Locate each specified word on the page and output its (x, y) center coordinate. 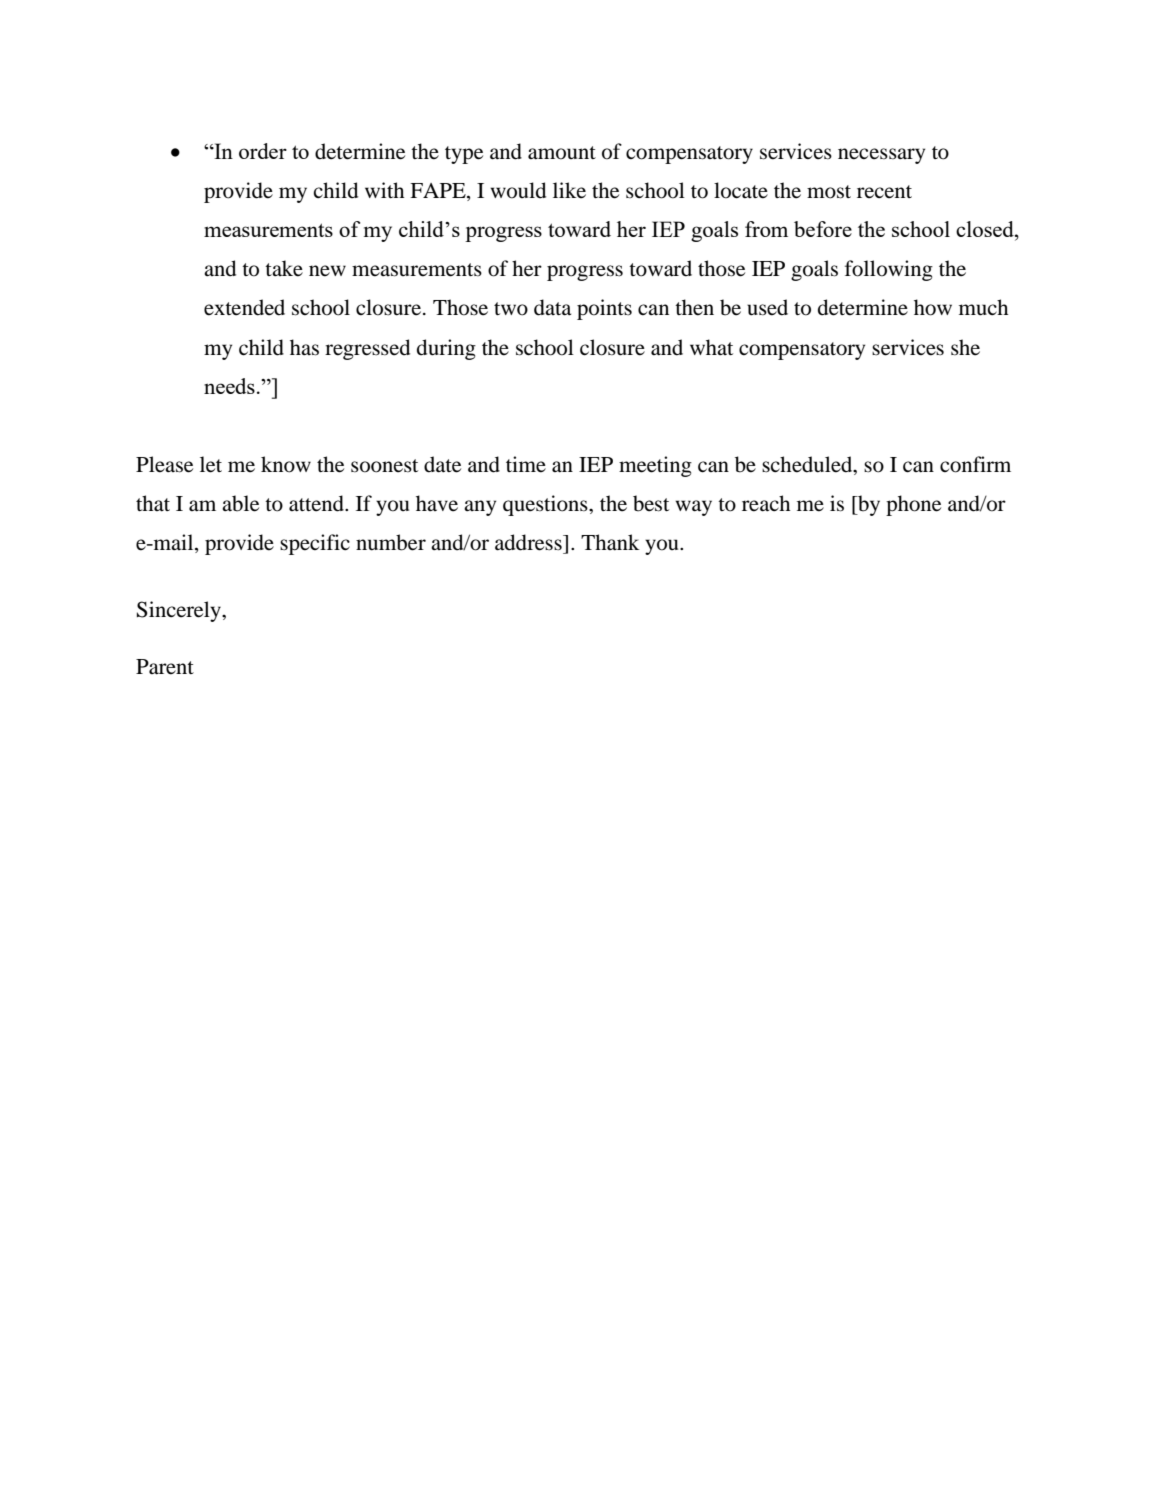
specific (315, 544)
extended (244, 307)
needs (229, 386)
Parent (165, 667)
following (889, 270)
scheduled (808, 465)
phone (913, 505)
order (263, 151)
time (526, 464)
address (529, 542)
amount (562, 153)
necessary (881, 156)
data (552, 307)
